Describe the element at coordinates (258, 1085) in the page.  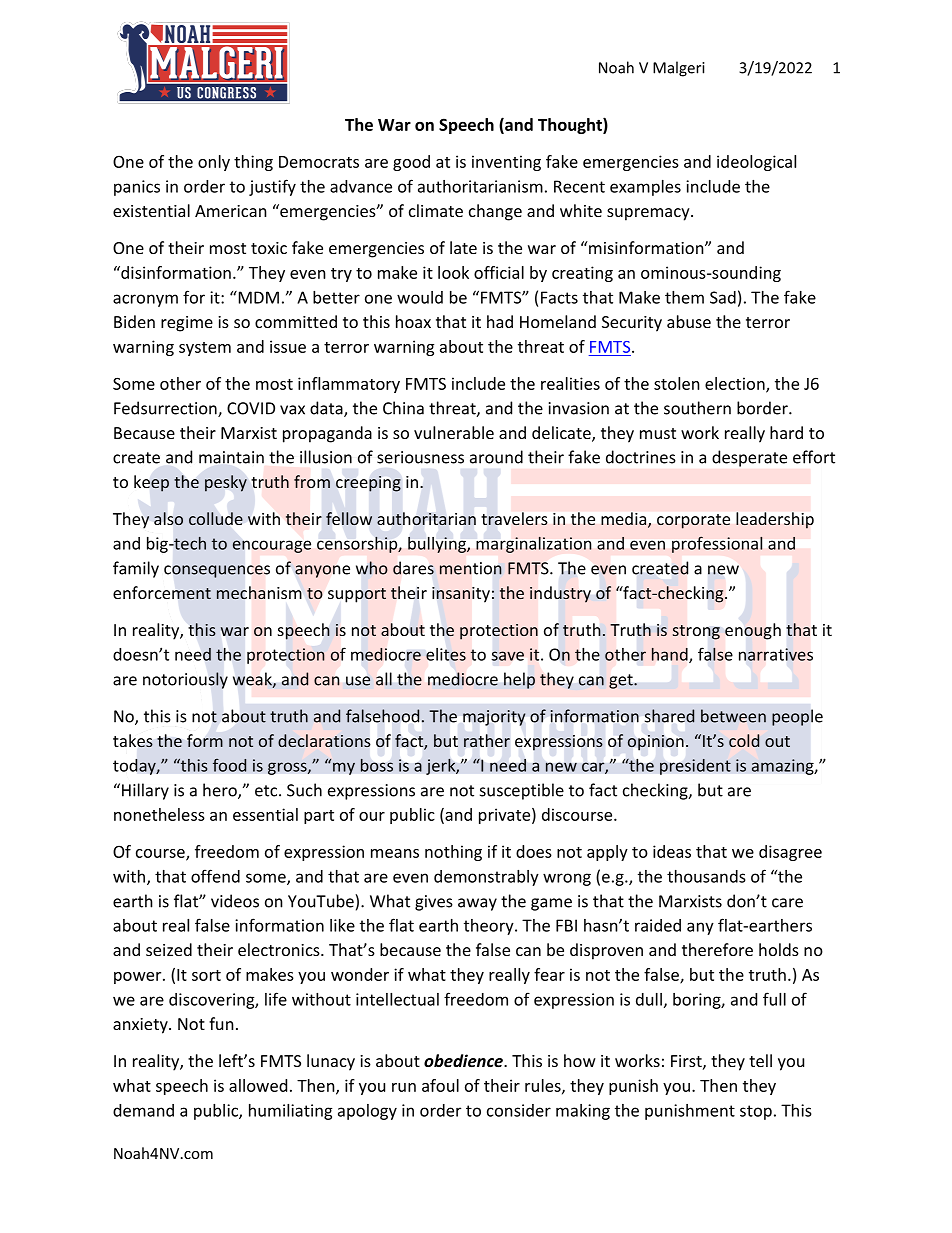
I see `allowed` at that location.
